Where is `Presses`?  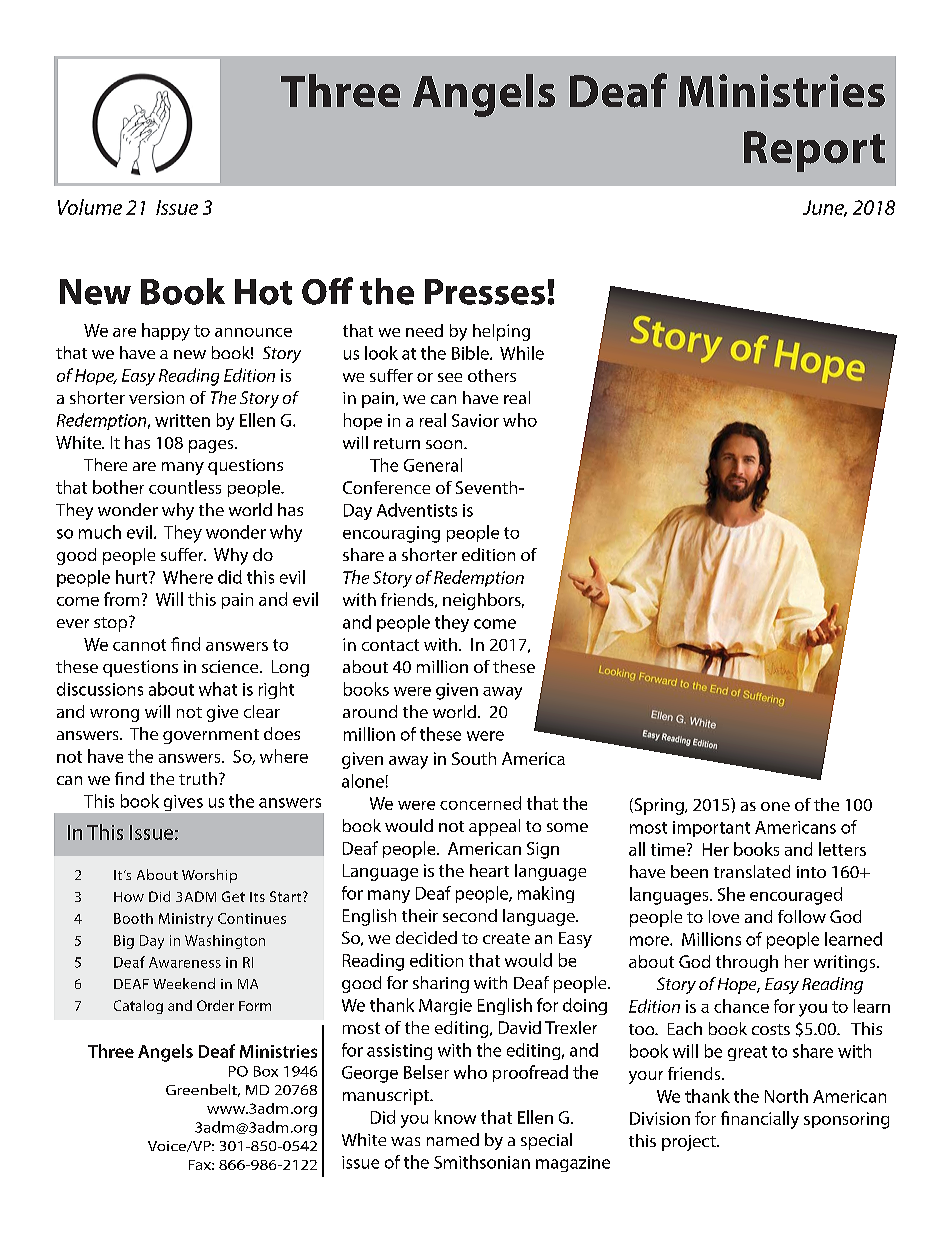 Presses is located at coordinates (485, 292).
